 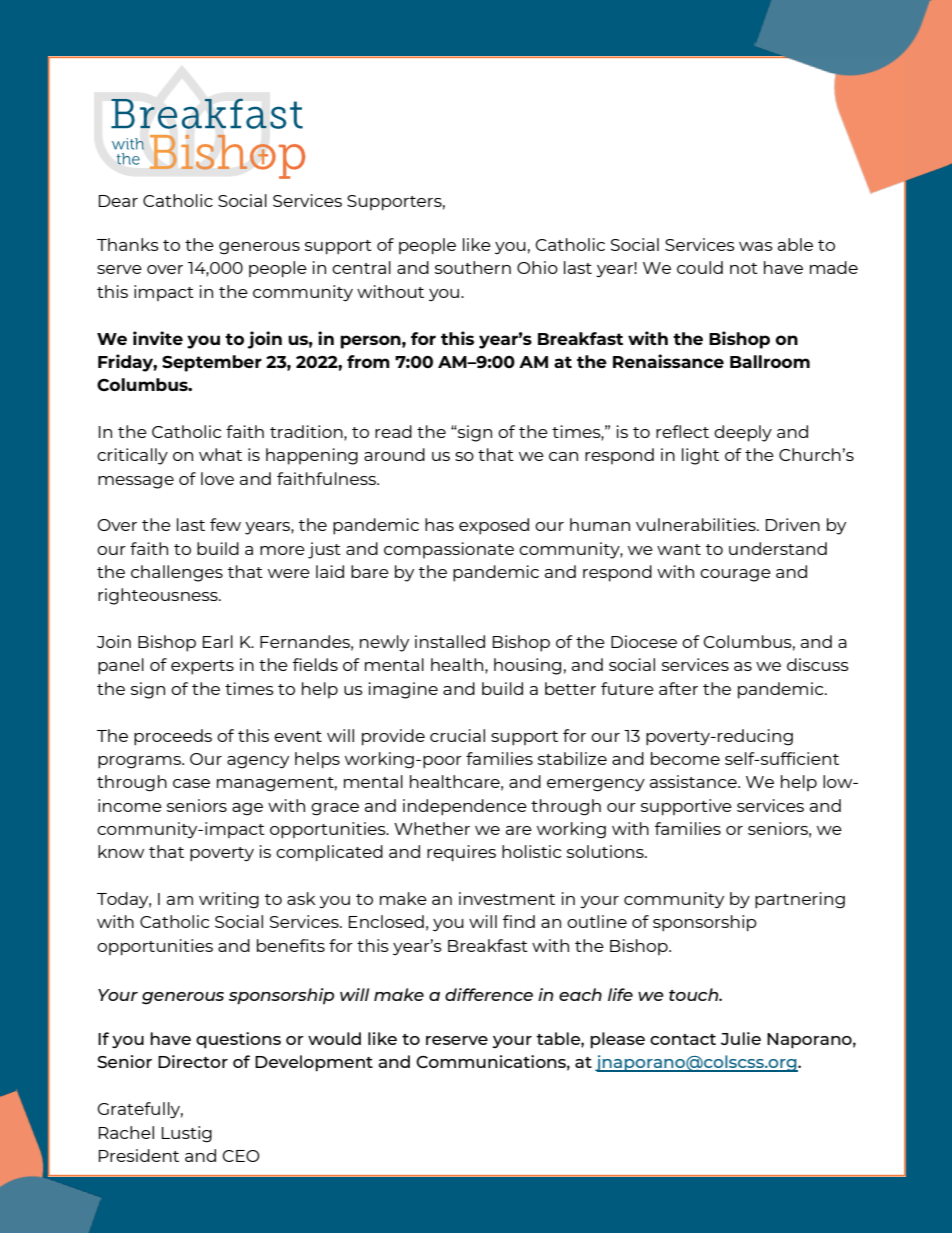 I want to click on was, so click(x=756, y=246).
